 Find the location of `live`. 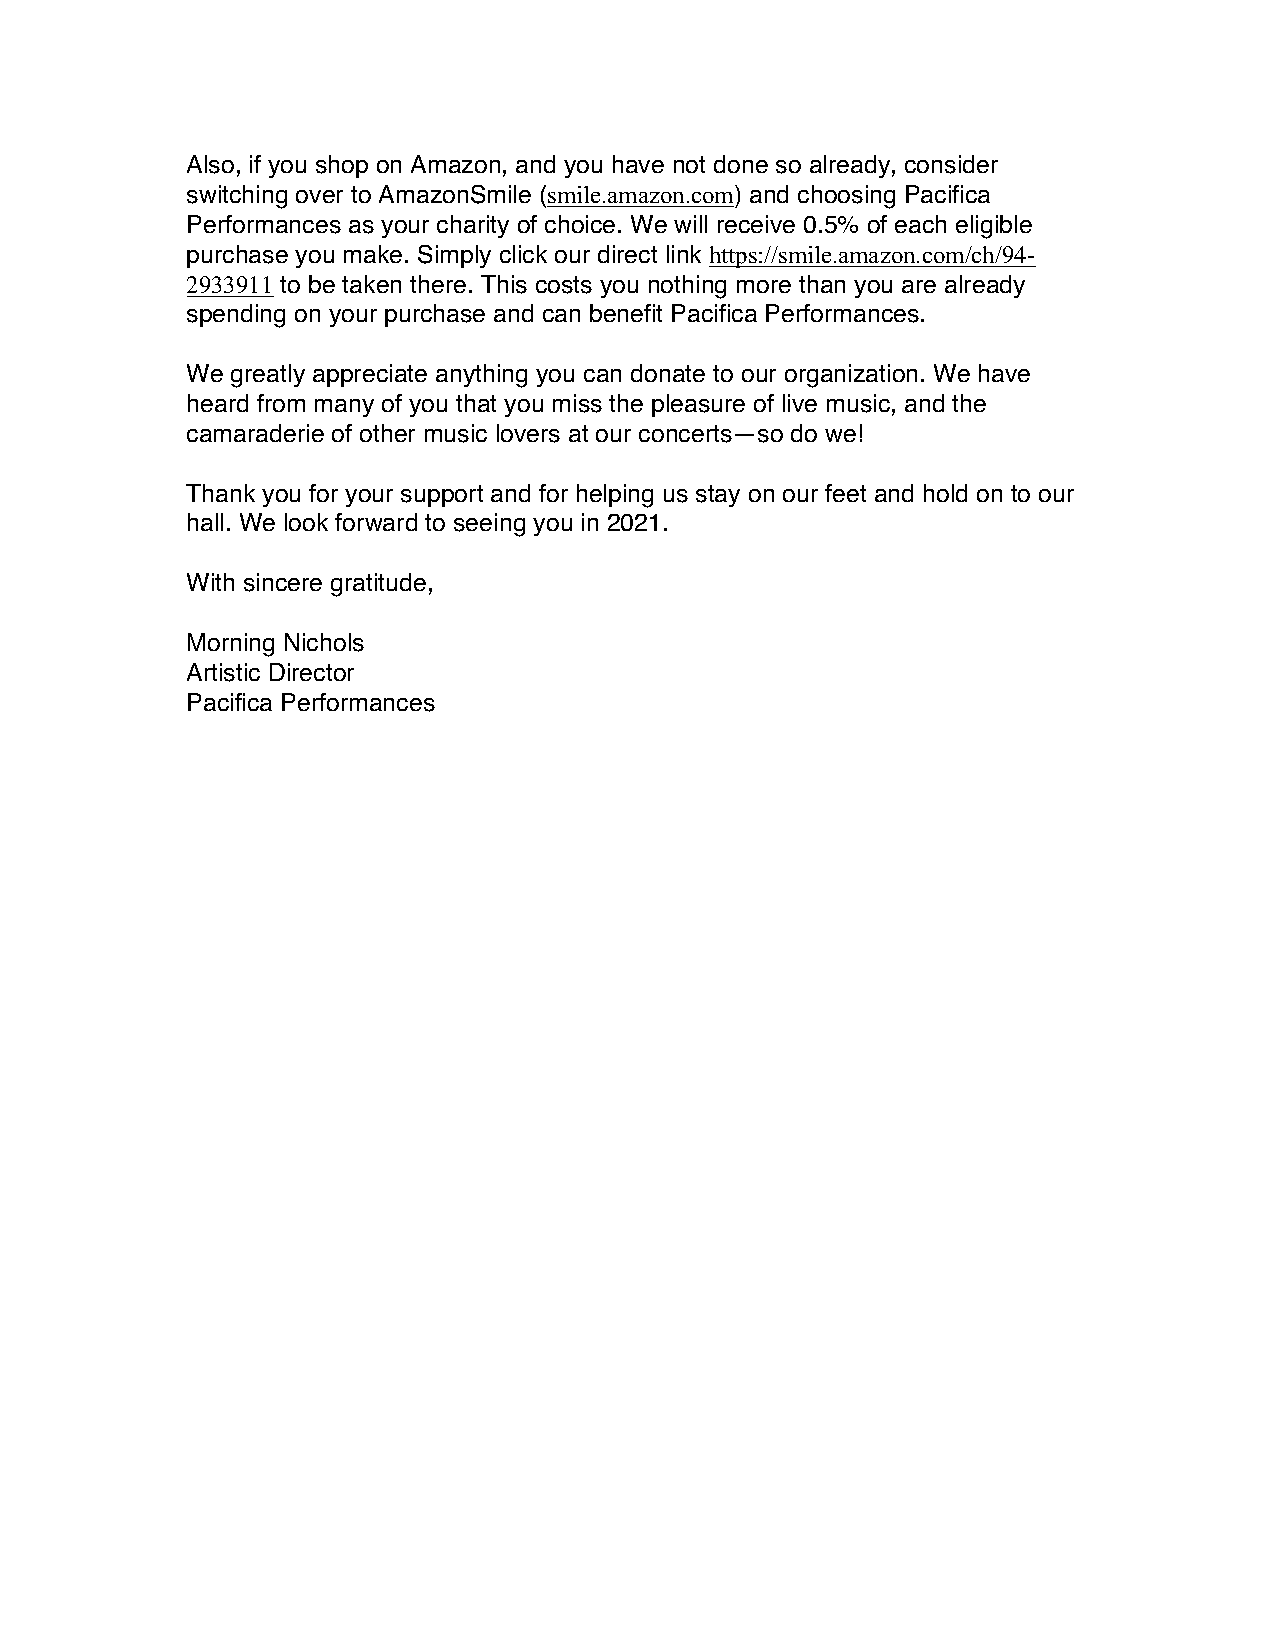

live is located at coordinates (800, 403).
